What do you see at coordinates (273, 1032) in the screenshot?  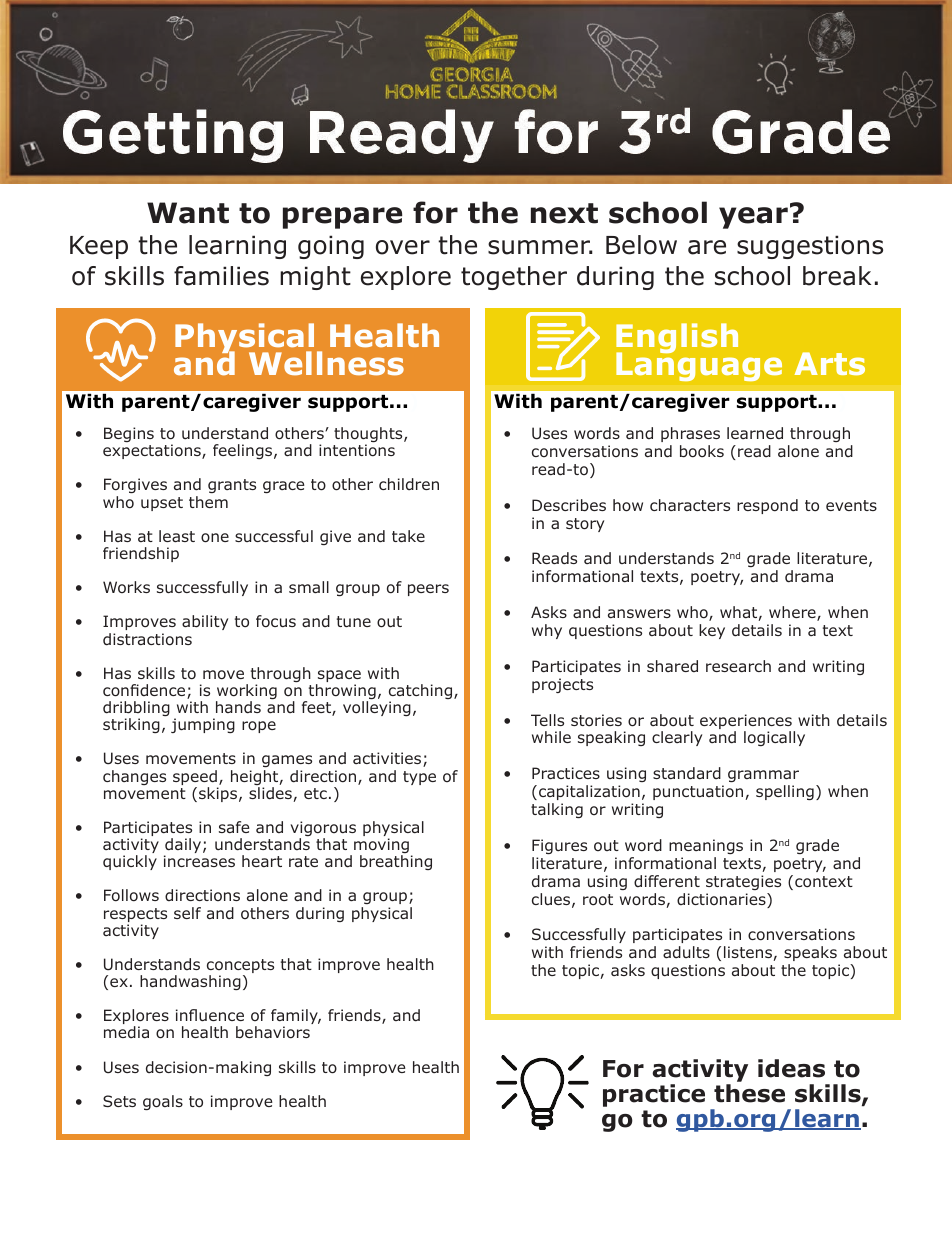 I see `behaviors` at bounding box center [273, 1032].
